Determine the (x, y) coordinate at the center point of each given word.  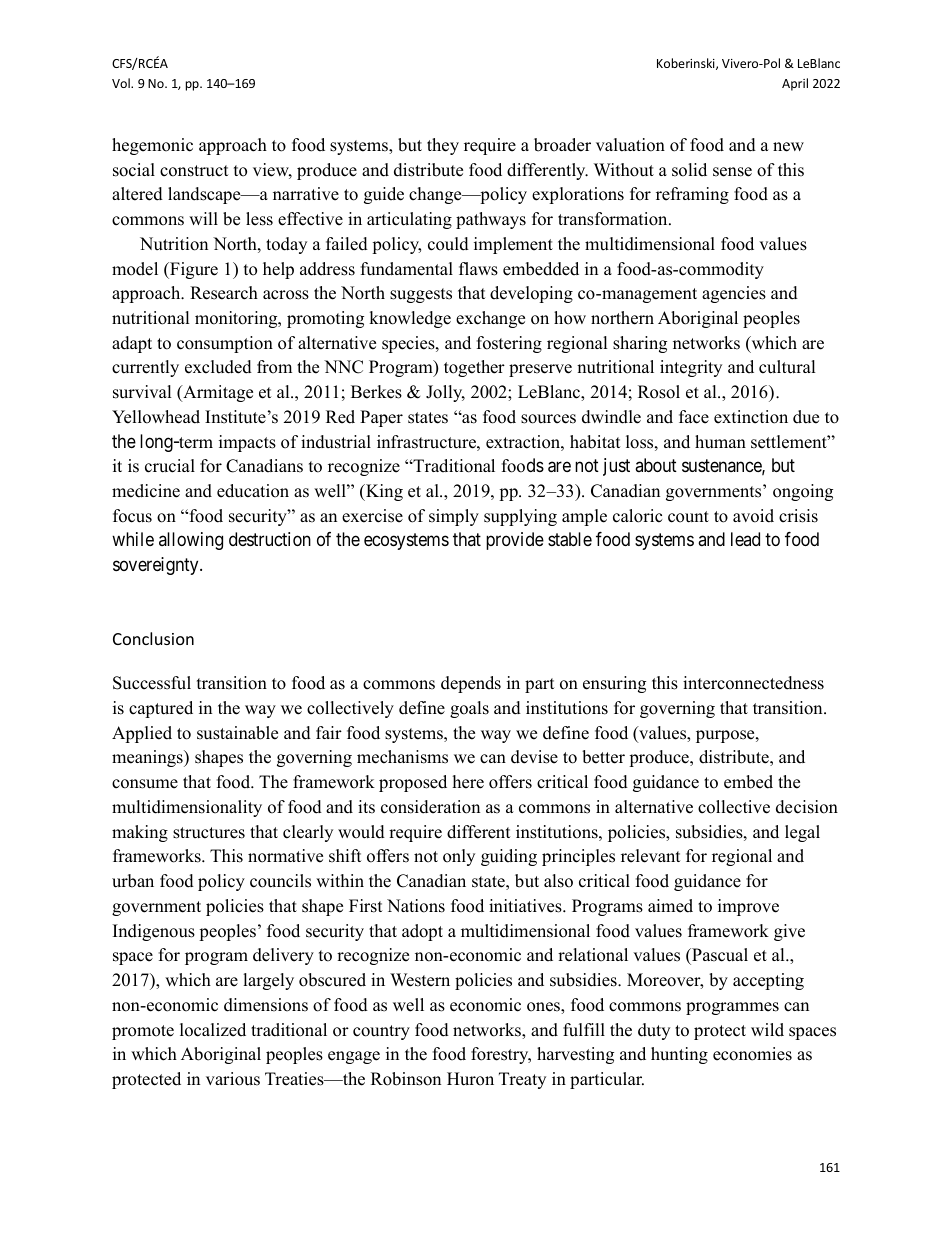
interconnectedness (753, 683)
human (720, 442)
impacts (247, 443)
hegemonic (152, 146)
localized (213, 1030)
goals (469, 709)
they (443, 146)
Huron (470, 1079)
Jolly (445, 393)
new (788, 147)
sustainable (237, 733)
